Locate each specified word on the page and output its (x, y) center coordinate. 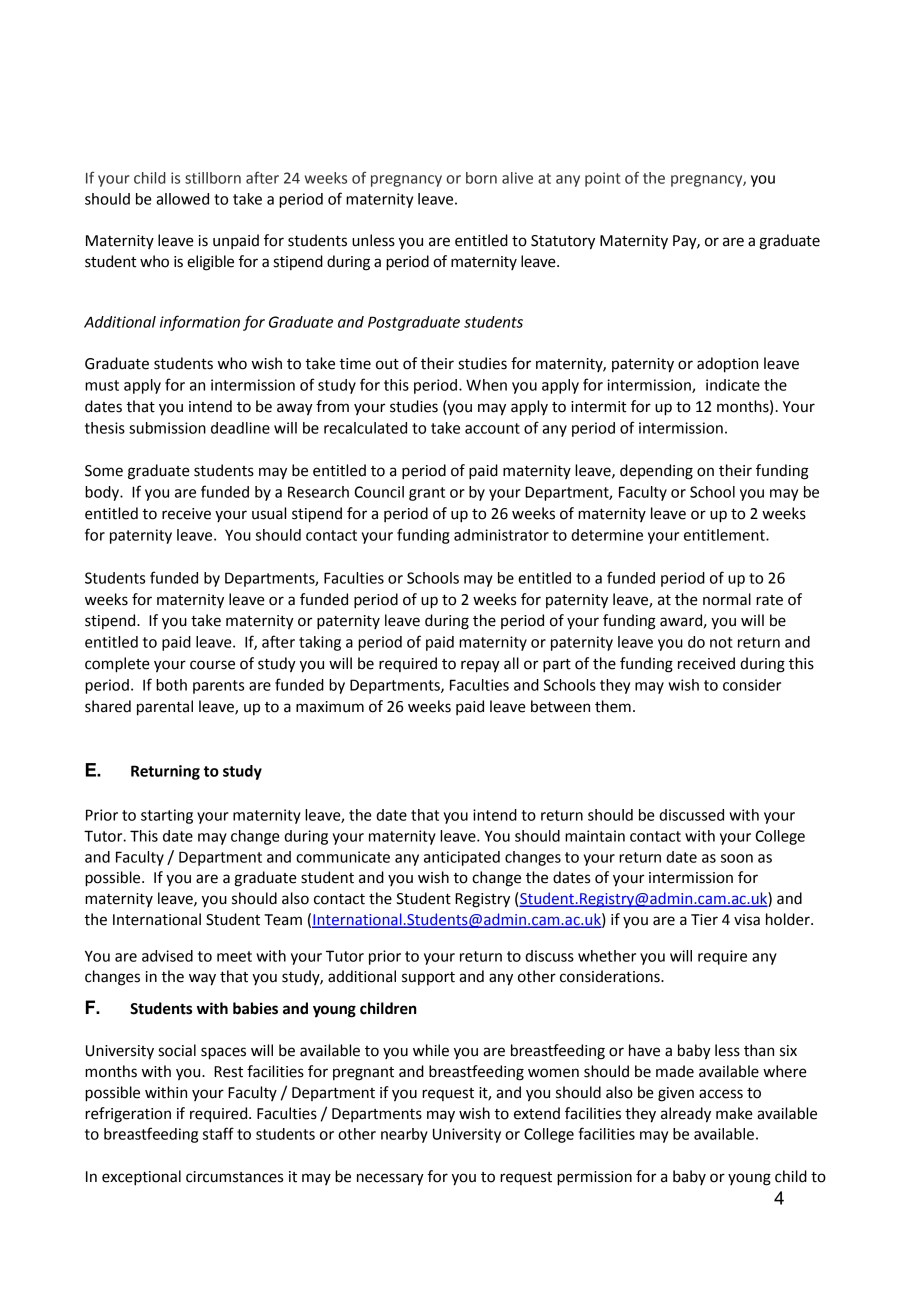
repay (480, 666)
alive (517, 178)
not (721, 642)
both (171, 685)
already (686, 1115)
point (602, 179)
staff (218, 1133)
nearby (404, 1135)
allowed (182, 199)
